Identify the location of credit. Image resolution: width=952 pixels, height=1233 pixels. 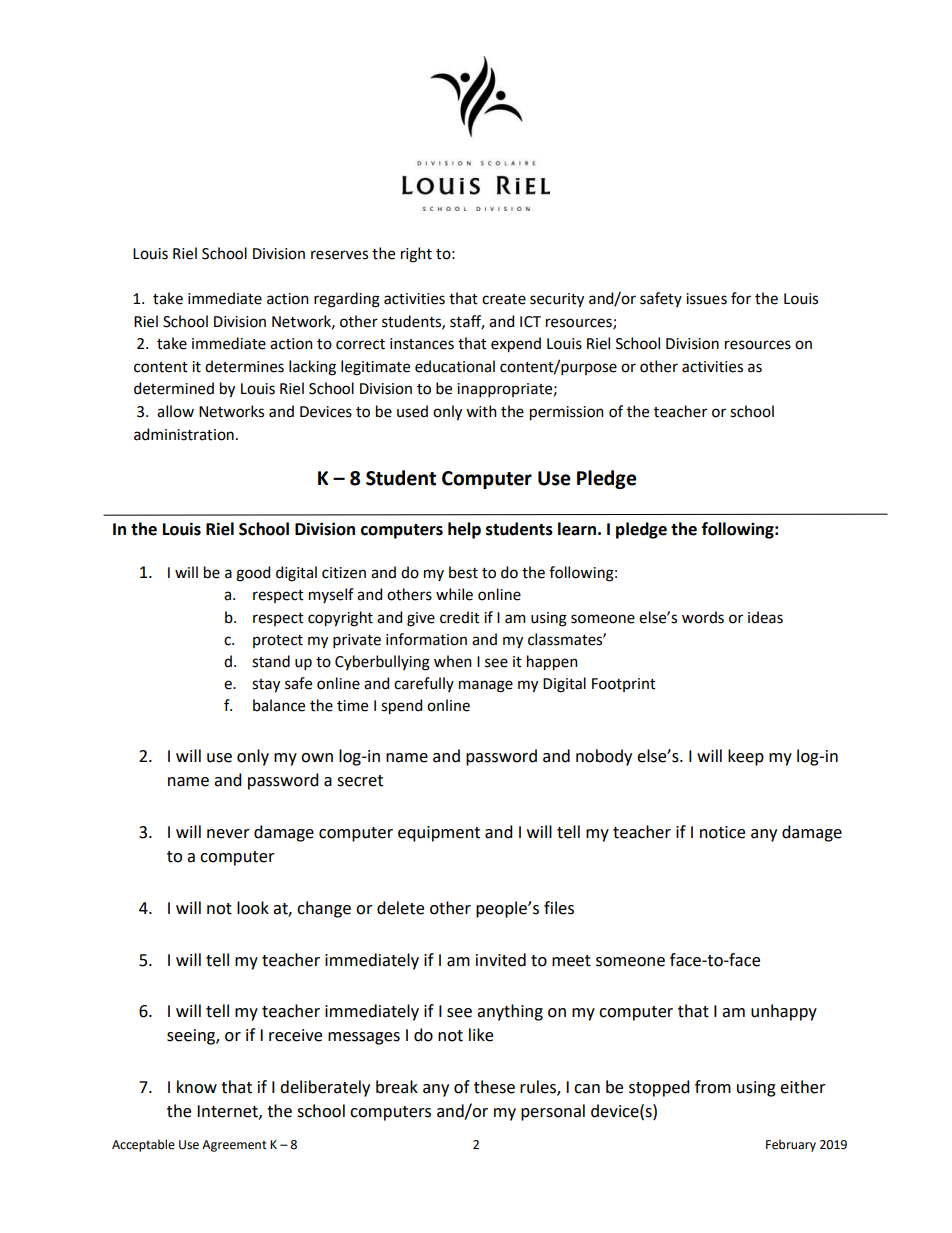
(460, 617).
